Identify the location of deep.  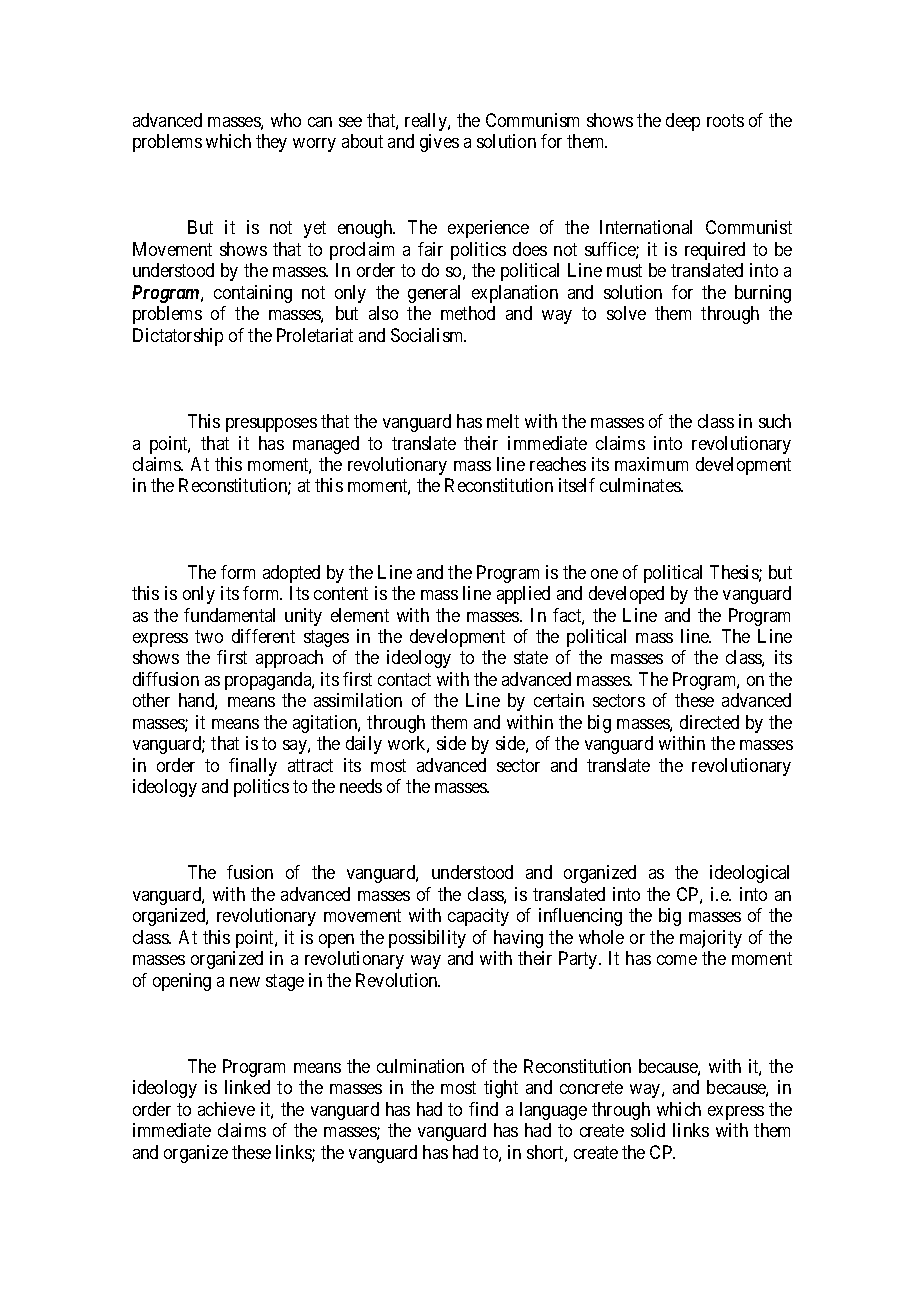
(683, 122).
